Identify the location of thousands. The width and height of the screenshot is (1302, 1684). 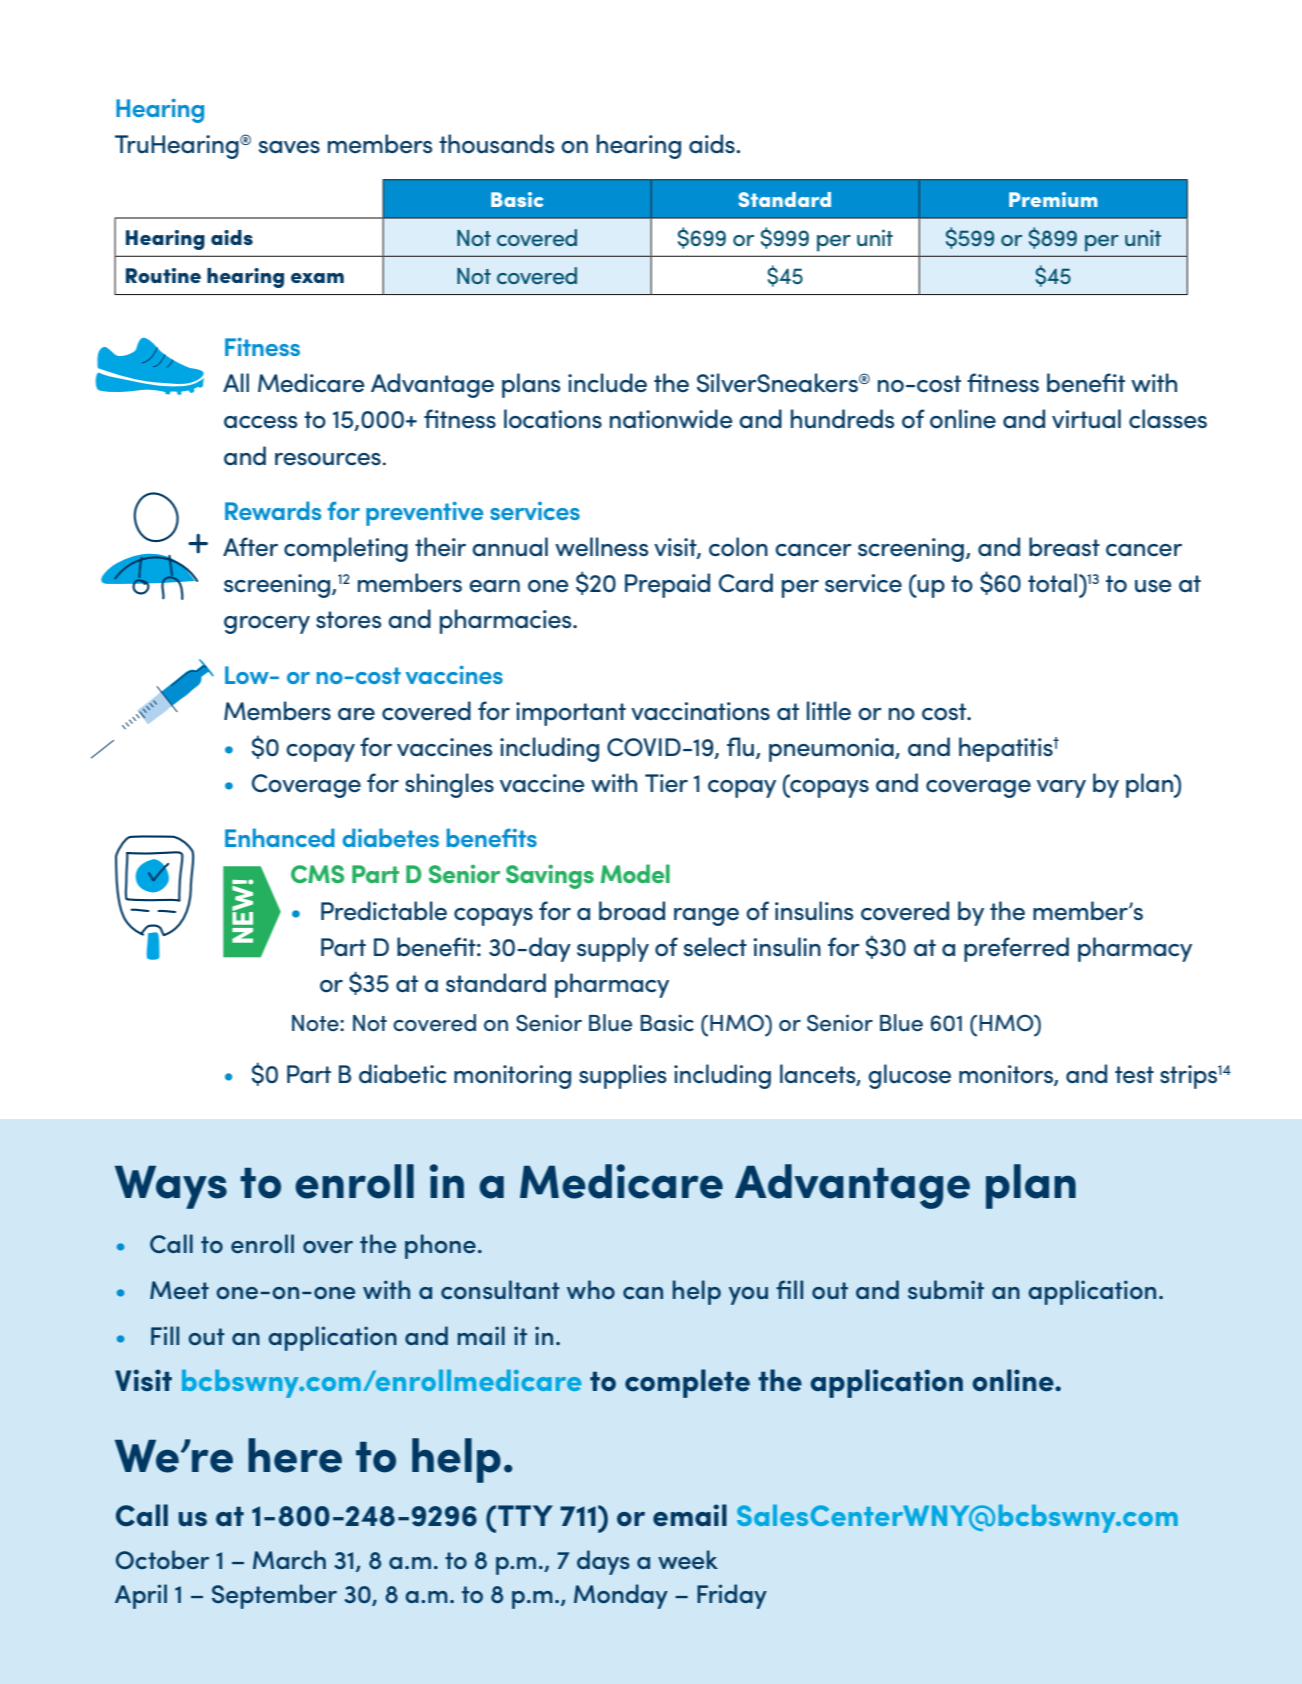
(496, 144).
